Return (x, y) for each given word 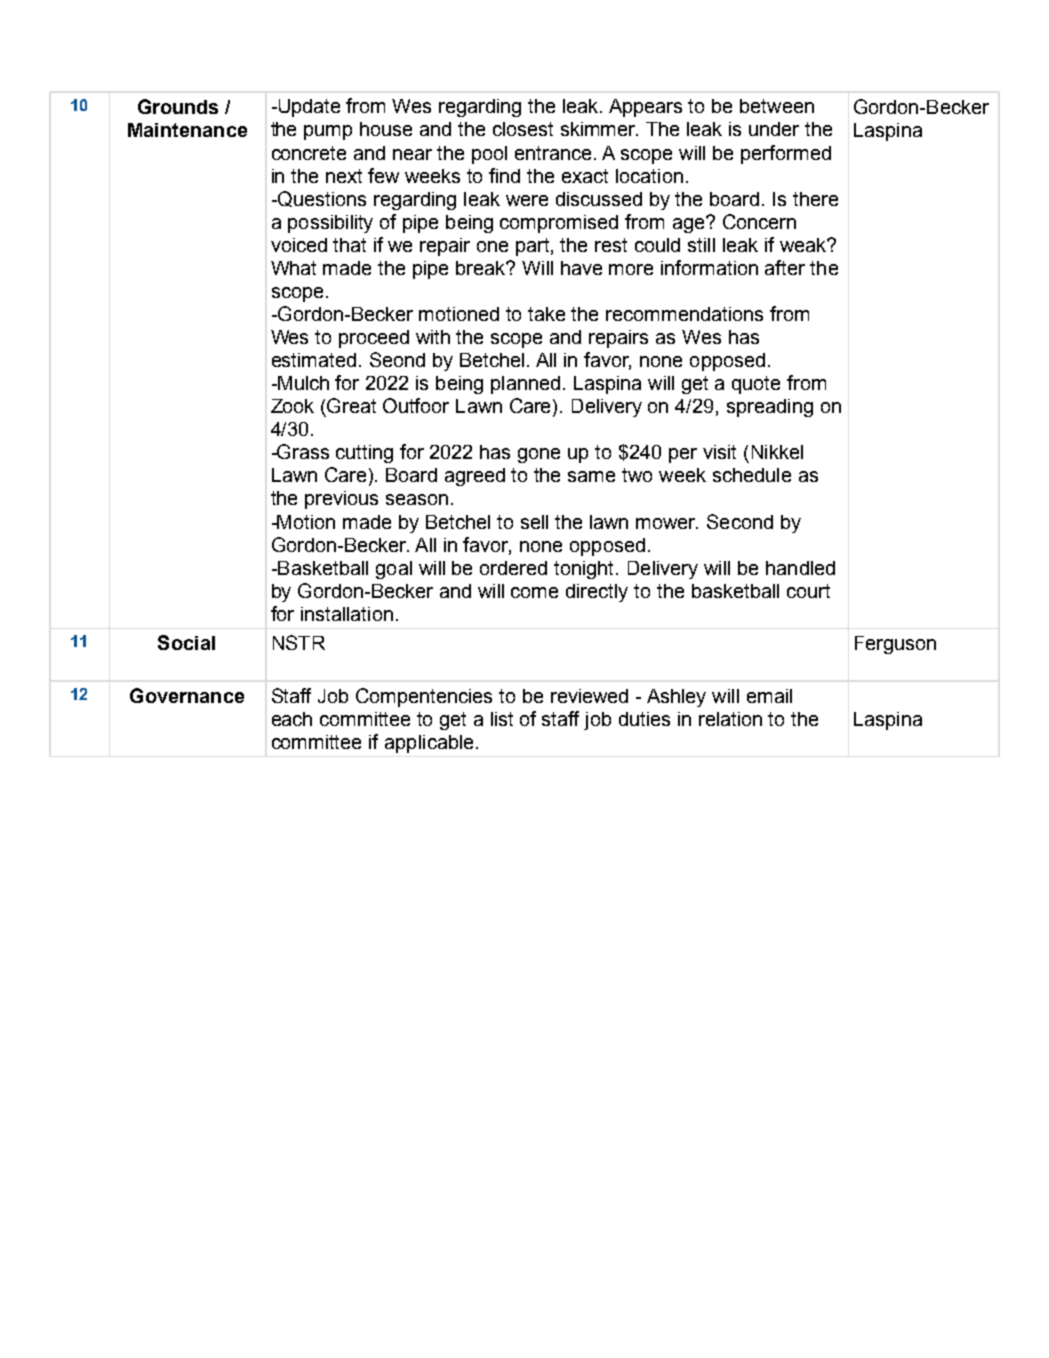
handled (800, 568)
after (785, 267)
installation (347, 614)
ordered (513, 568)
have (581, 268)
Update (308, 108)
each (292, 719)
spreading (770, 408)
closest (523, 129)
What (293, 268)
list (502, 719)
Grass (302, 451)
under (774, 129)
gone (539, 455)
